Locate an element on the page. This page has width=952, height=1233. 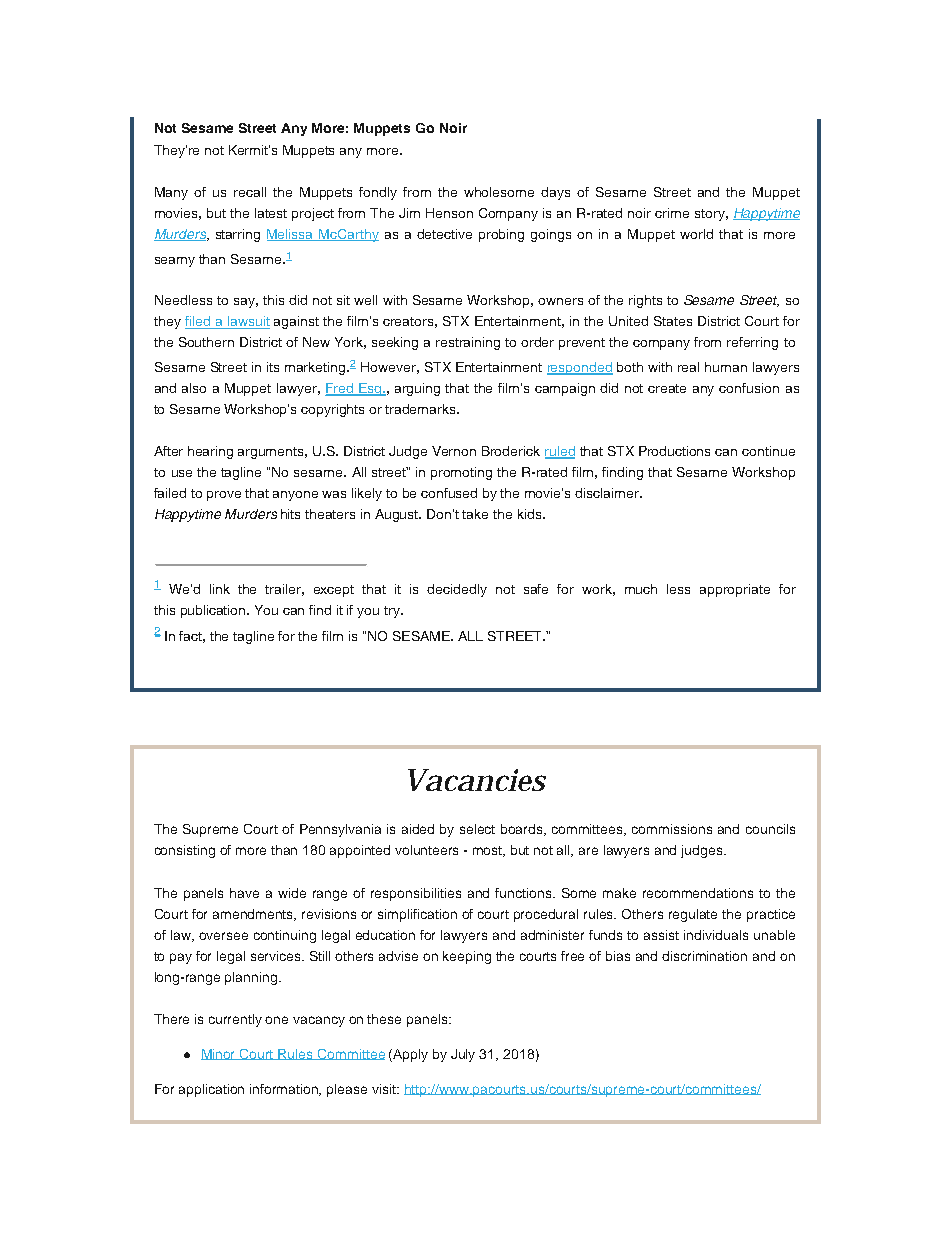
Henson is located at coordinates (449, 213).
